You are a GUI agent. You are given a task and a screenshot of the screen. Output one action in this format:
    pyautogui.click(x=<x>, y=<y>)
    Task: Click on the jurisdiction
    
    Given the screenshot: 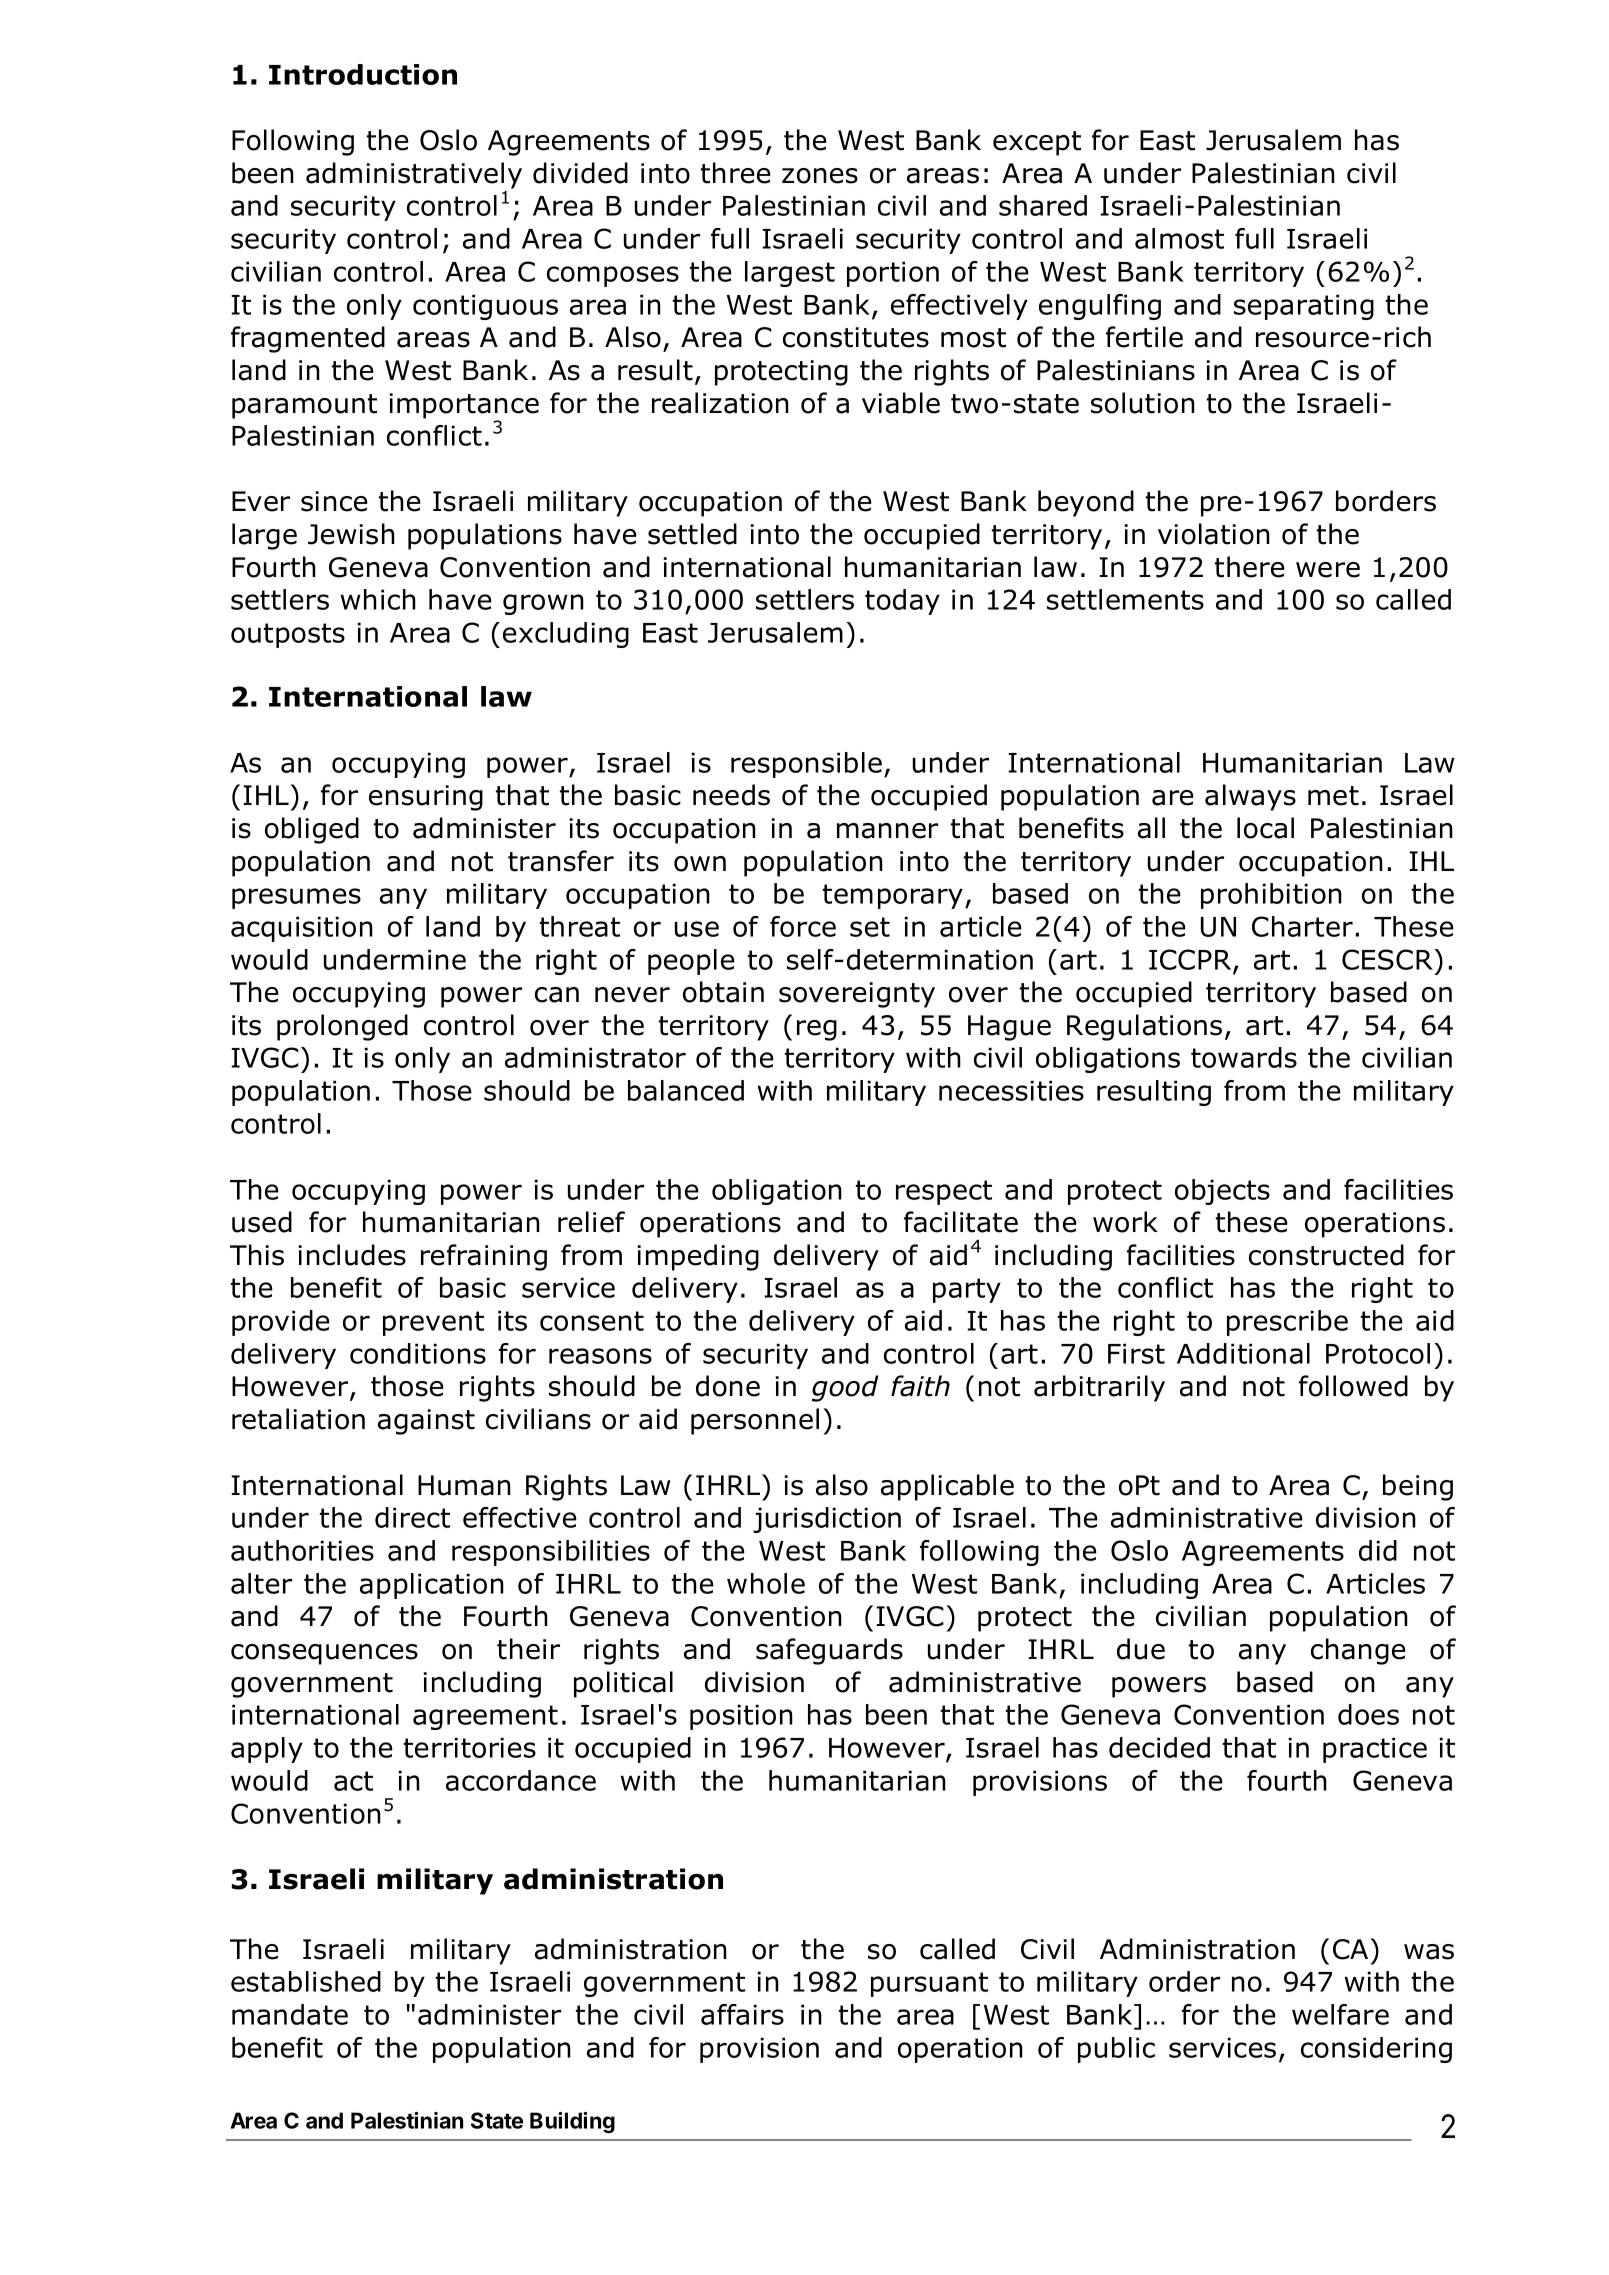 What is the action you would take?
    pyautogui.click(x=827, y=1520)
